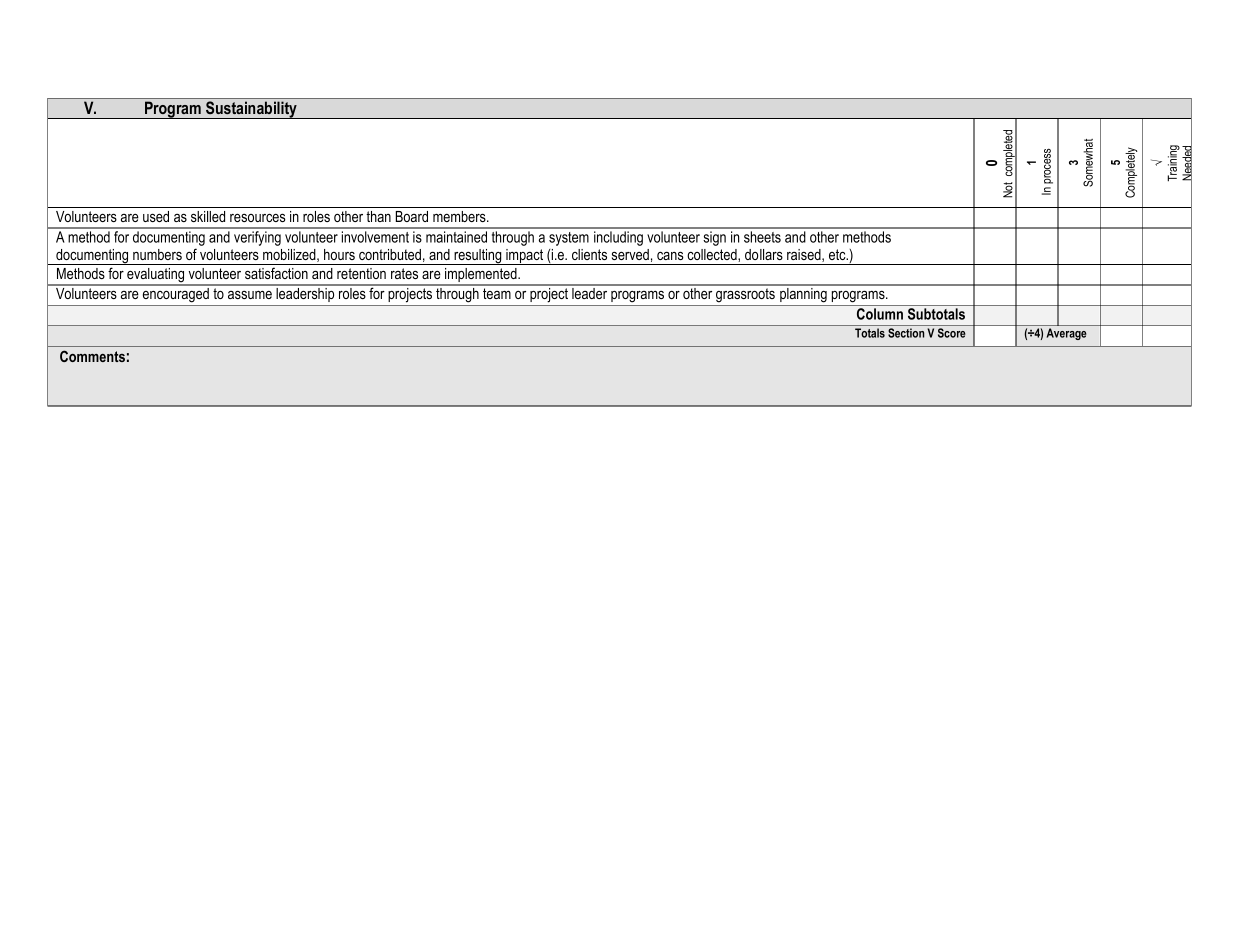 The width and height of the screenshot is (1233, 952). What do you see at coordinates (460, 216) in the screenshot?
I see `members` at bounding box center [460, 216].
